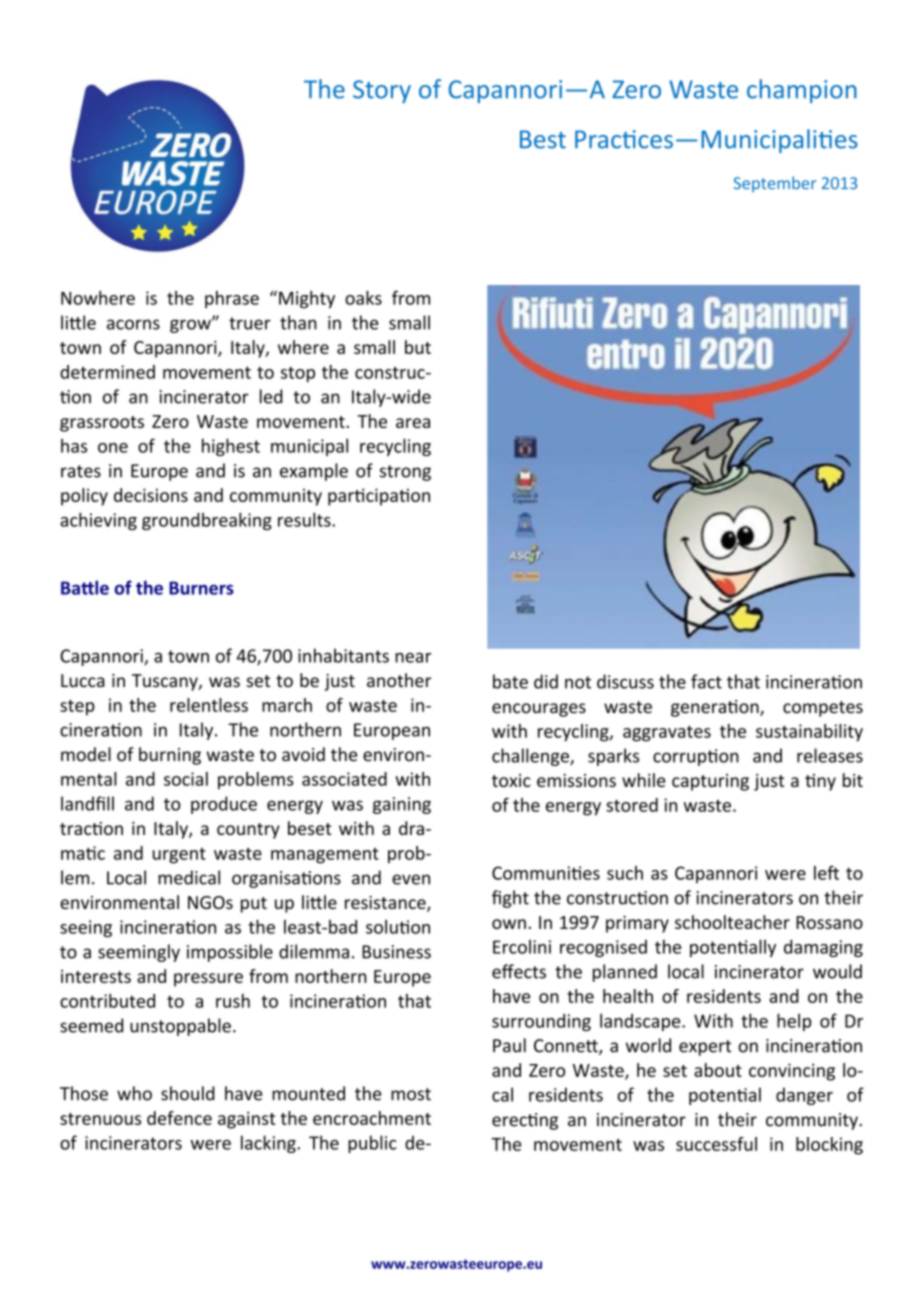 This document has height=1308, width=924. What do you see at coordinates (543, 139) in the document?
I see `Best` at bounding box center [543, 139].
